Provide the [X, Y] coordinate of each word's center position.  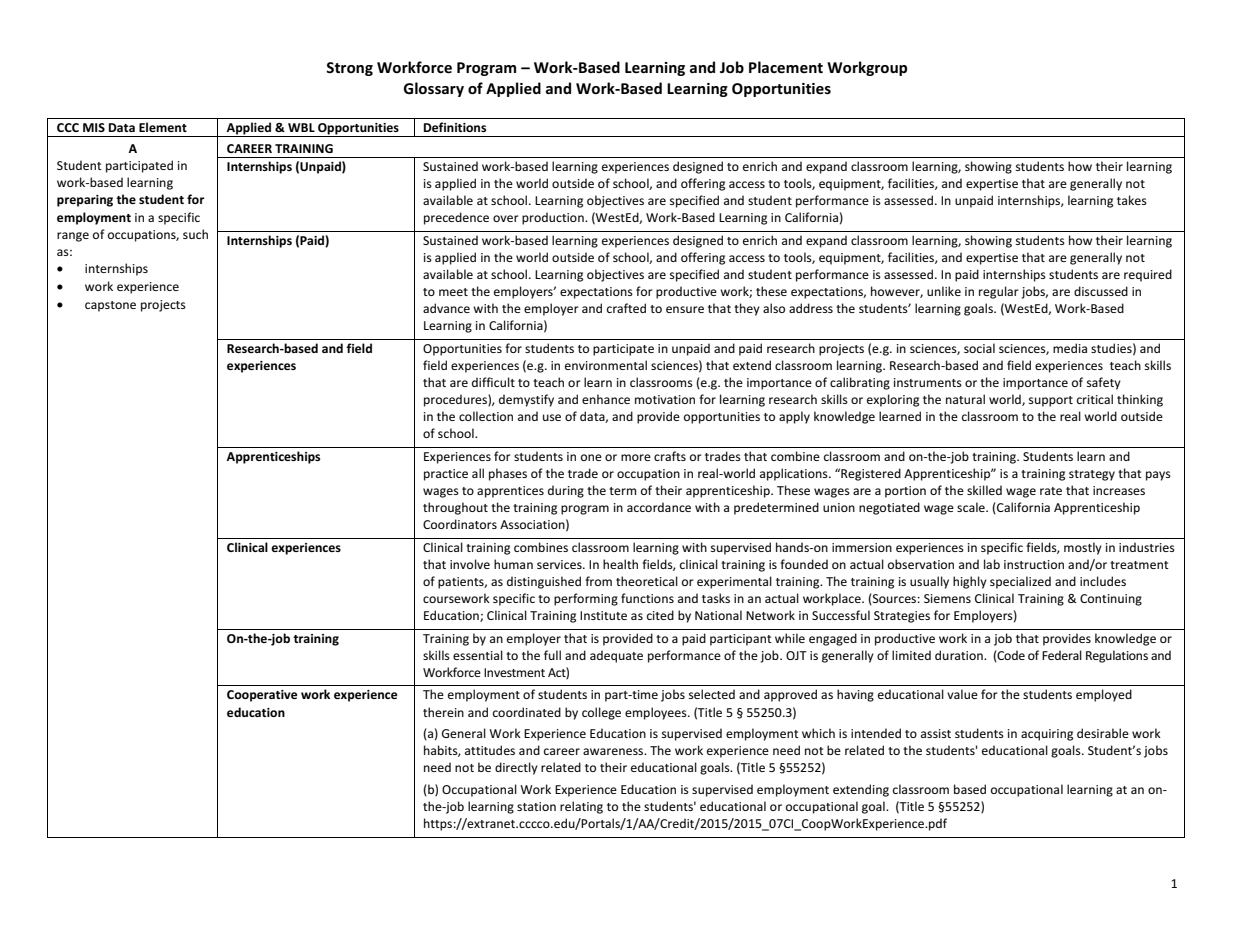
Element [163, 127]
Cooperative [262, 696]
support [1051, 401]
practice [446, 475]
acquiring [1047, 735]
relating [581, 807]
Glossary [434, 89]
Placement [786, 67]
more [636, 457]
